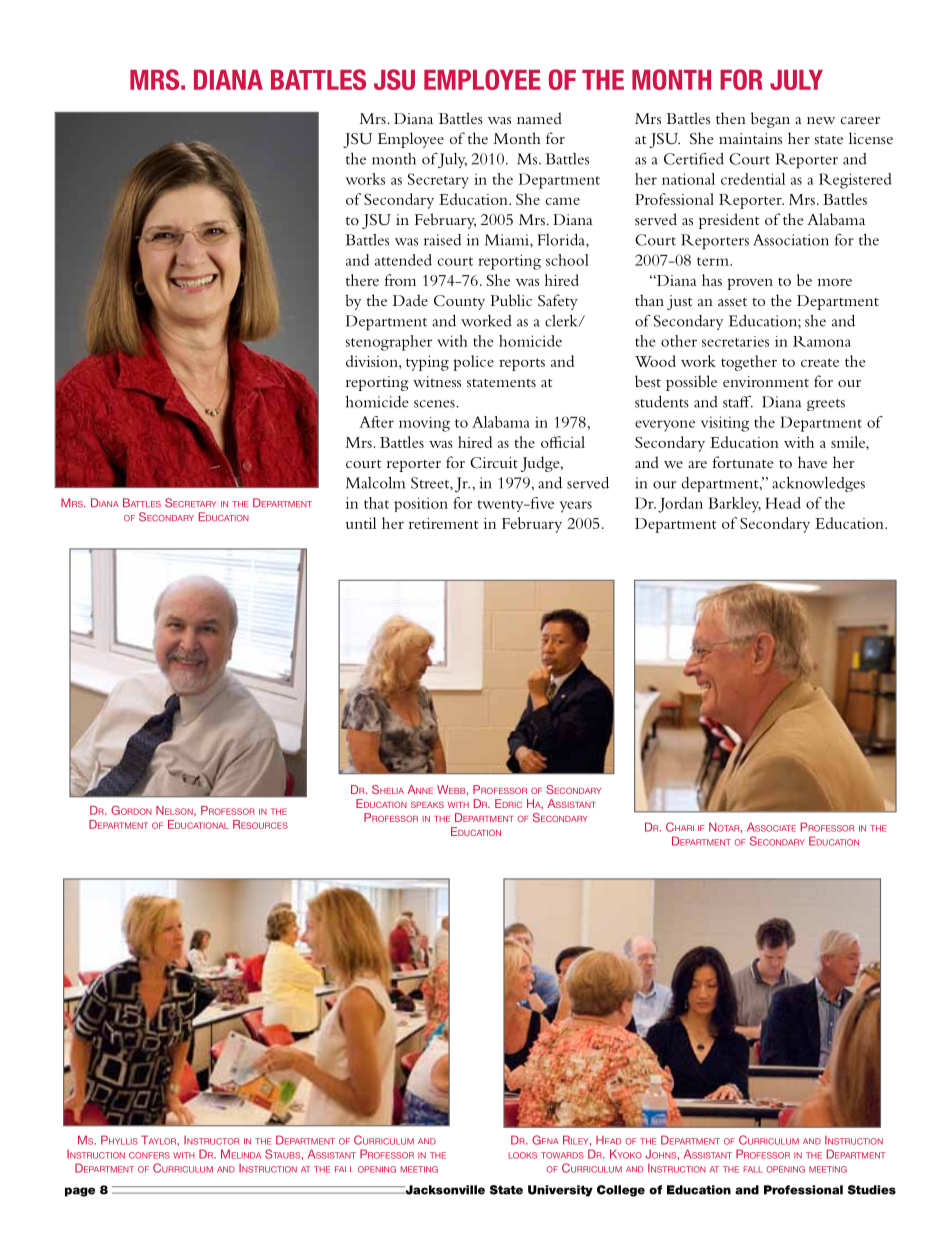 The image size is (952, 1233). Describe the element at coordinates (750, 138) in the screenshot. I see `maintains` at that location.
